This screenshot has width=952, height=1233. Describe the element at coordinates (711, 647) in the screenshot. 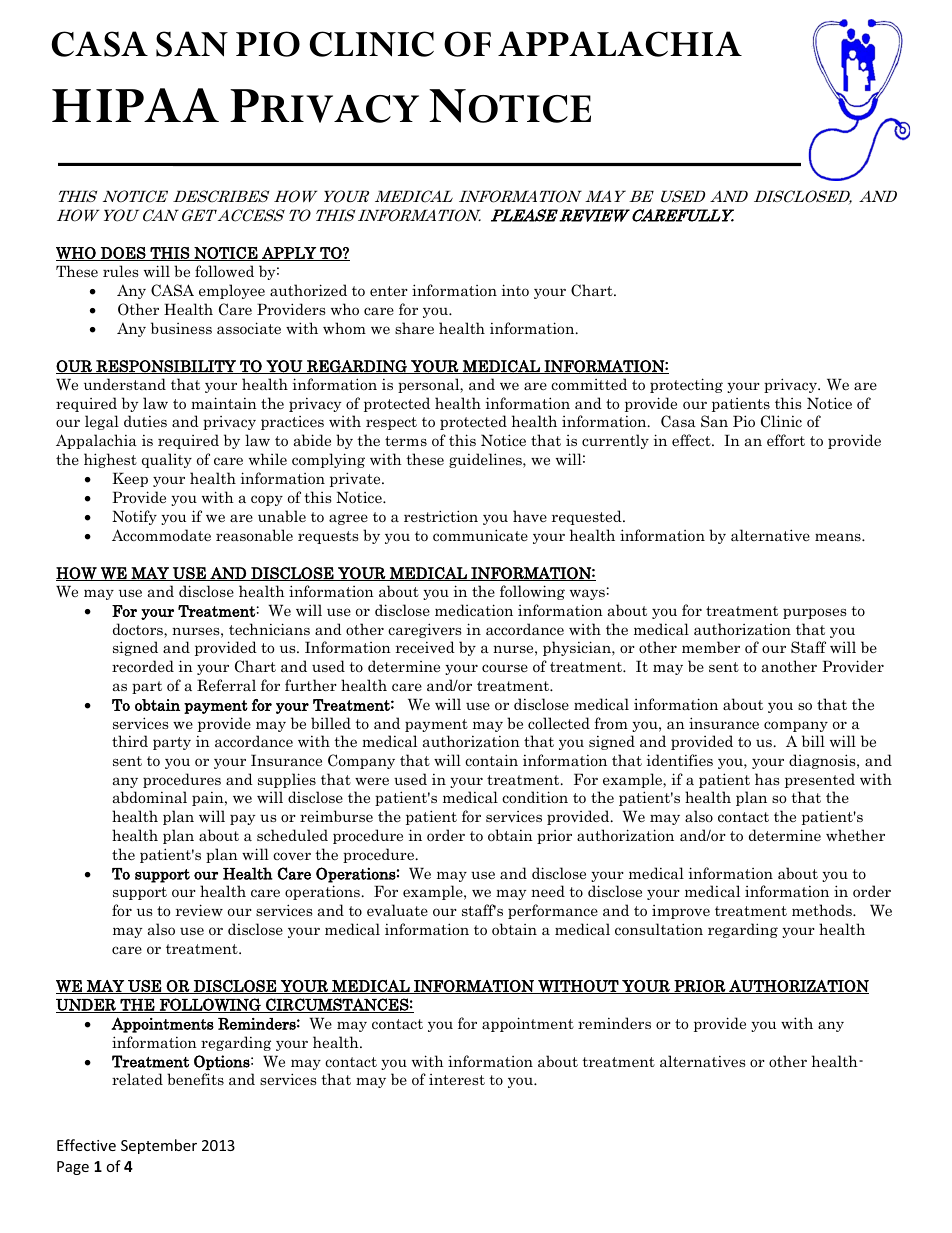

I see `member` at that location.
